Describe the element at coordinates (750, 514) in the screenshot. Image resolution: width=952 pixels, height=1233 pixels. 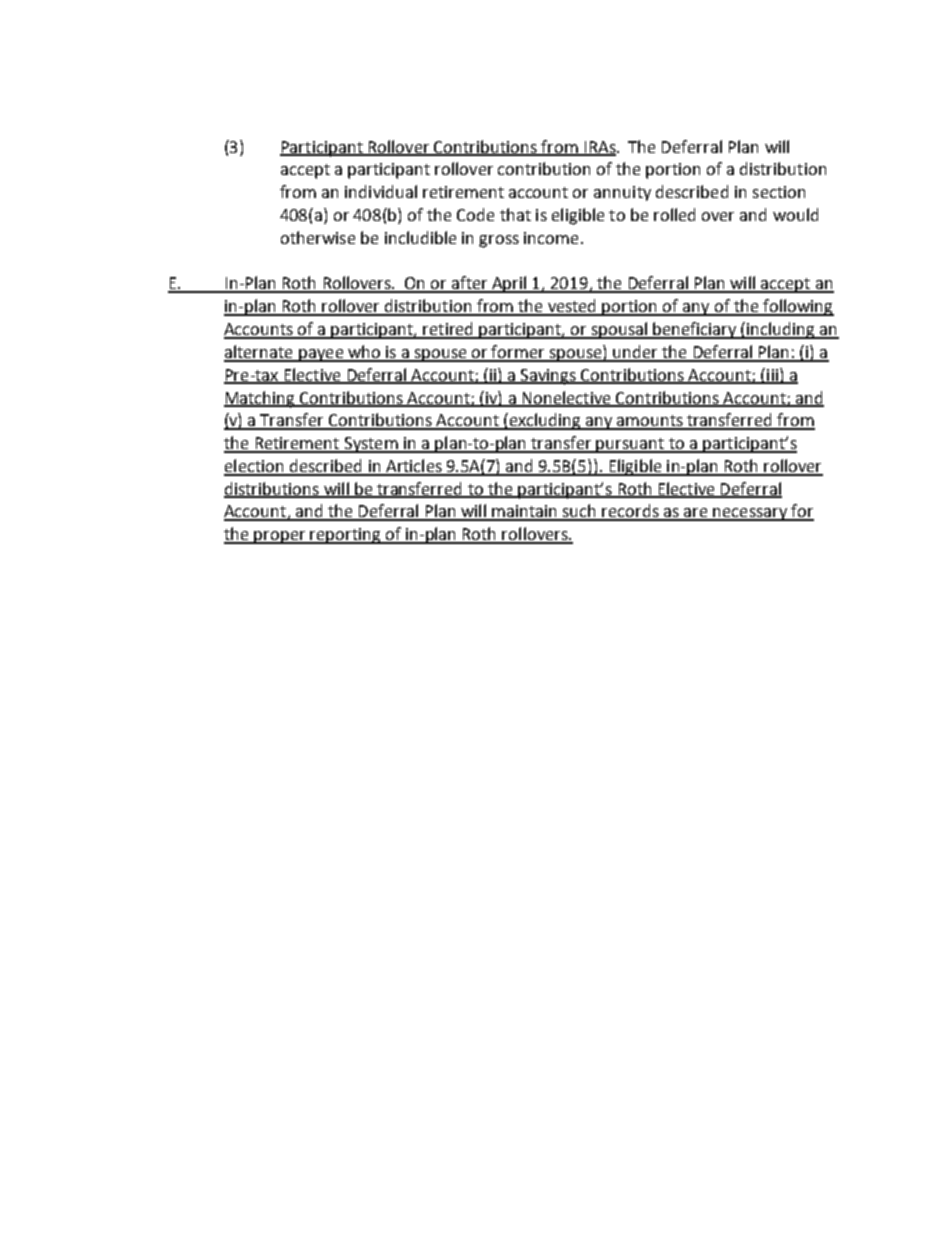
I see `necessary` at that location.
